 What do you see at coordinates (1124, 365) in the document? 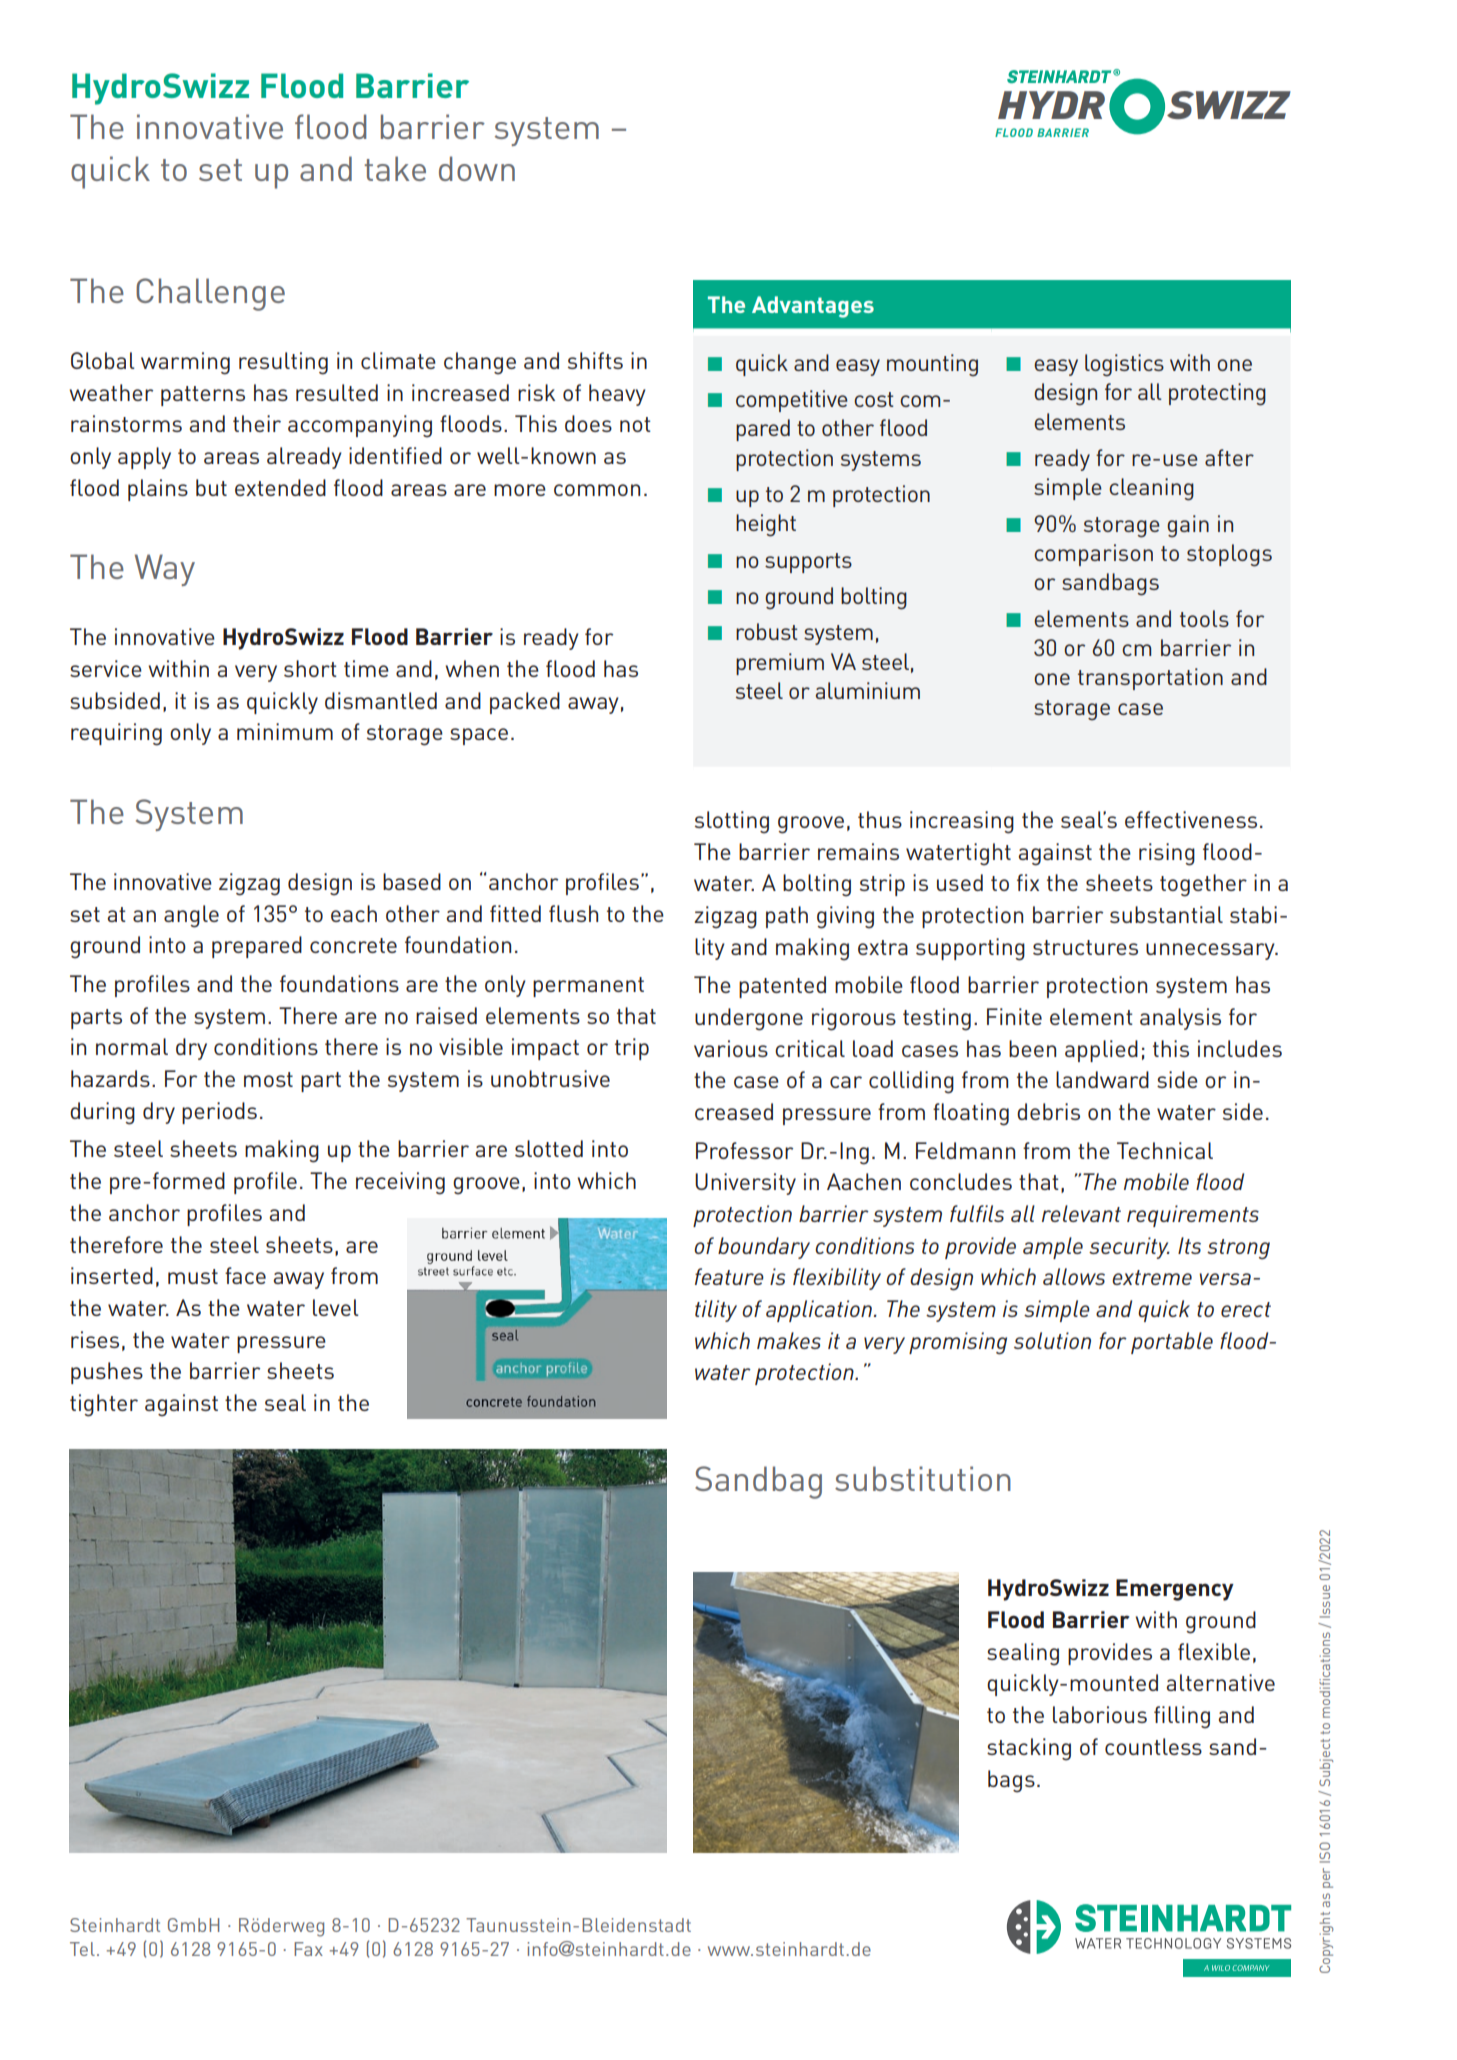
I see `logistics` at bounding box center [1124, 365].
